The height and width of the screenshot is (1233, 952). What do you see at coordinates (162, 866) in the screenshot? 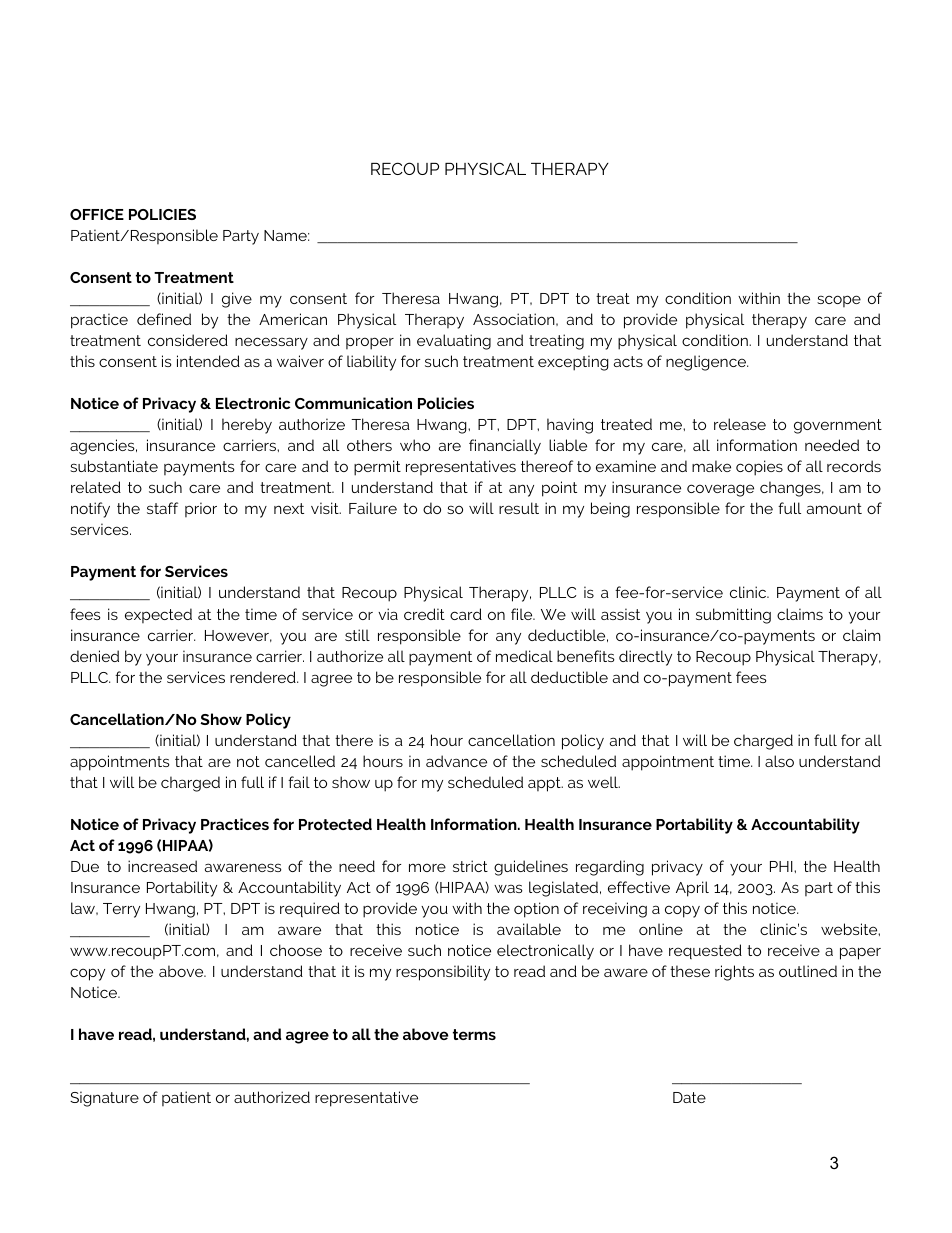
I see `increased` at bounding box center [162, 866].
